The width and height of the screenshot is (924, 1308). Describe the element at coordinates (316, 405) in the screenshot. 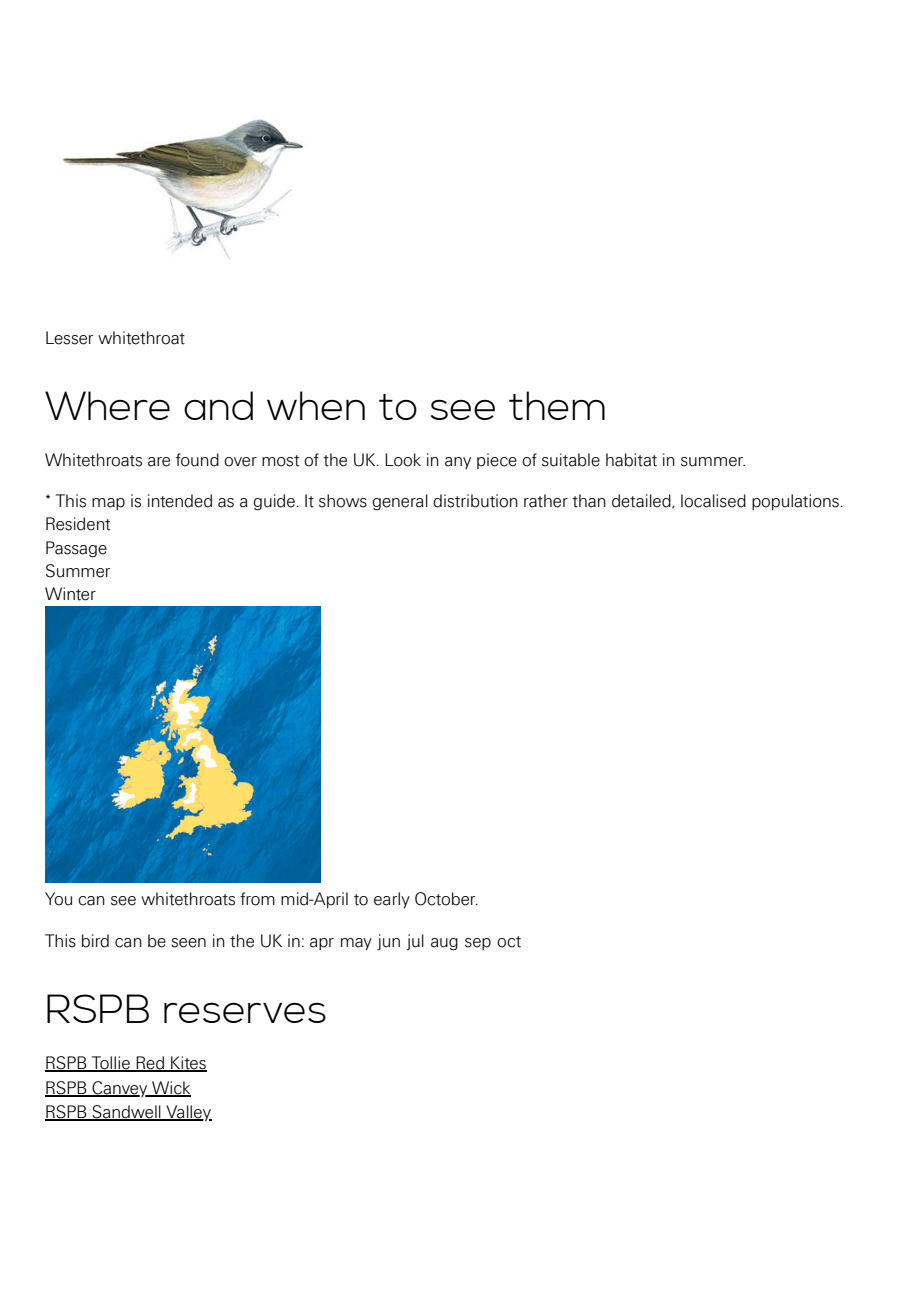

I see `when` at that location.
